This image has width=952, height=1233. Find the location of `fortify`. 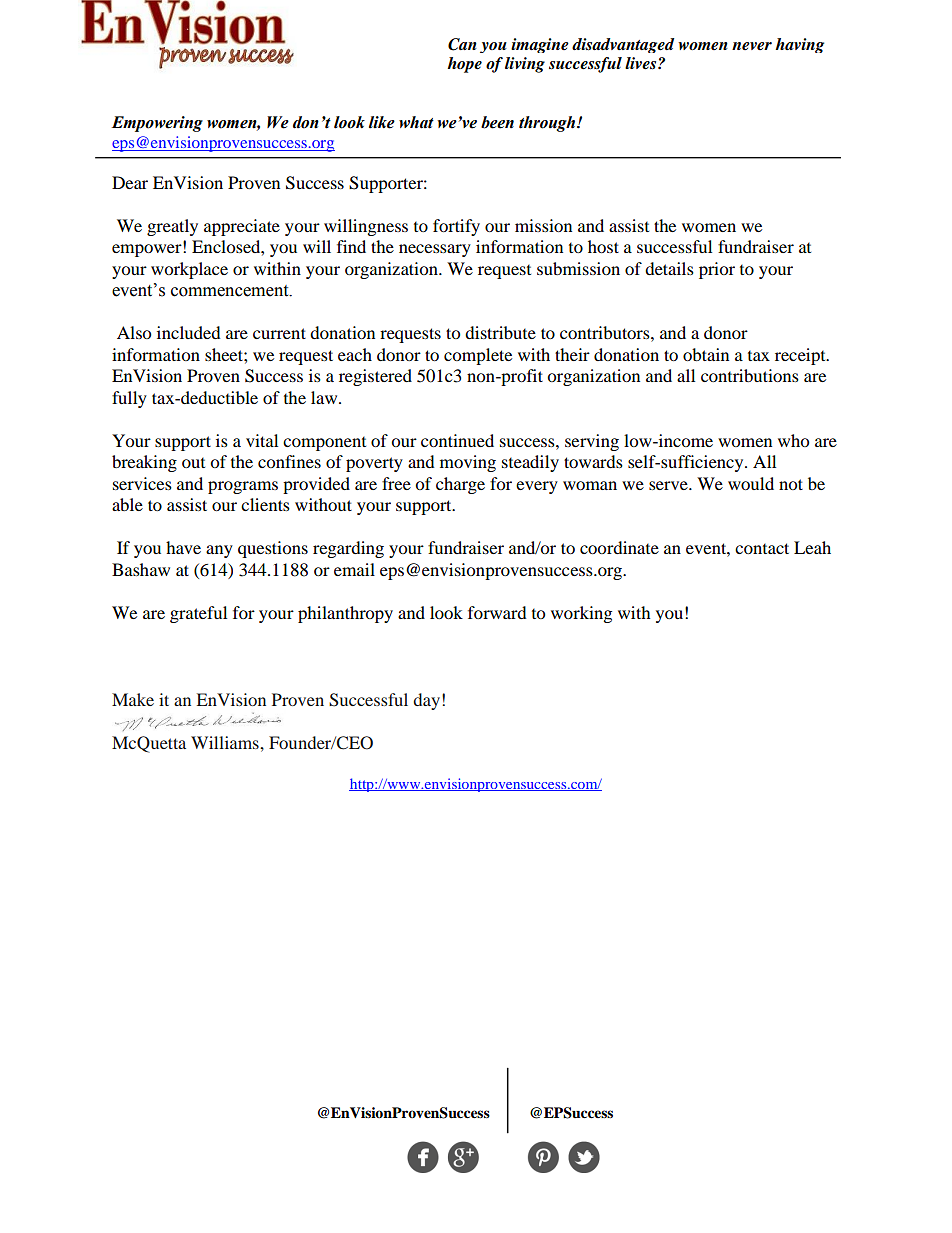

fortify is located at coordinates (456, 227).
